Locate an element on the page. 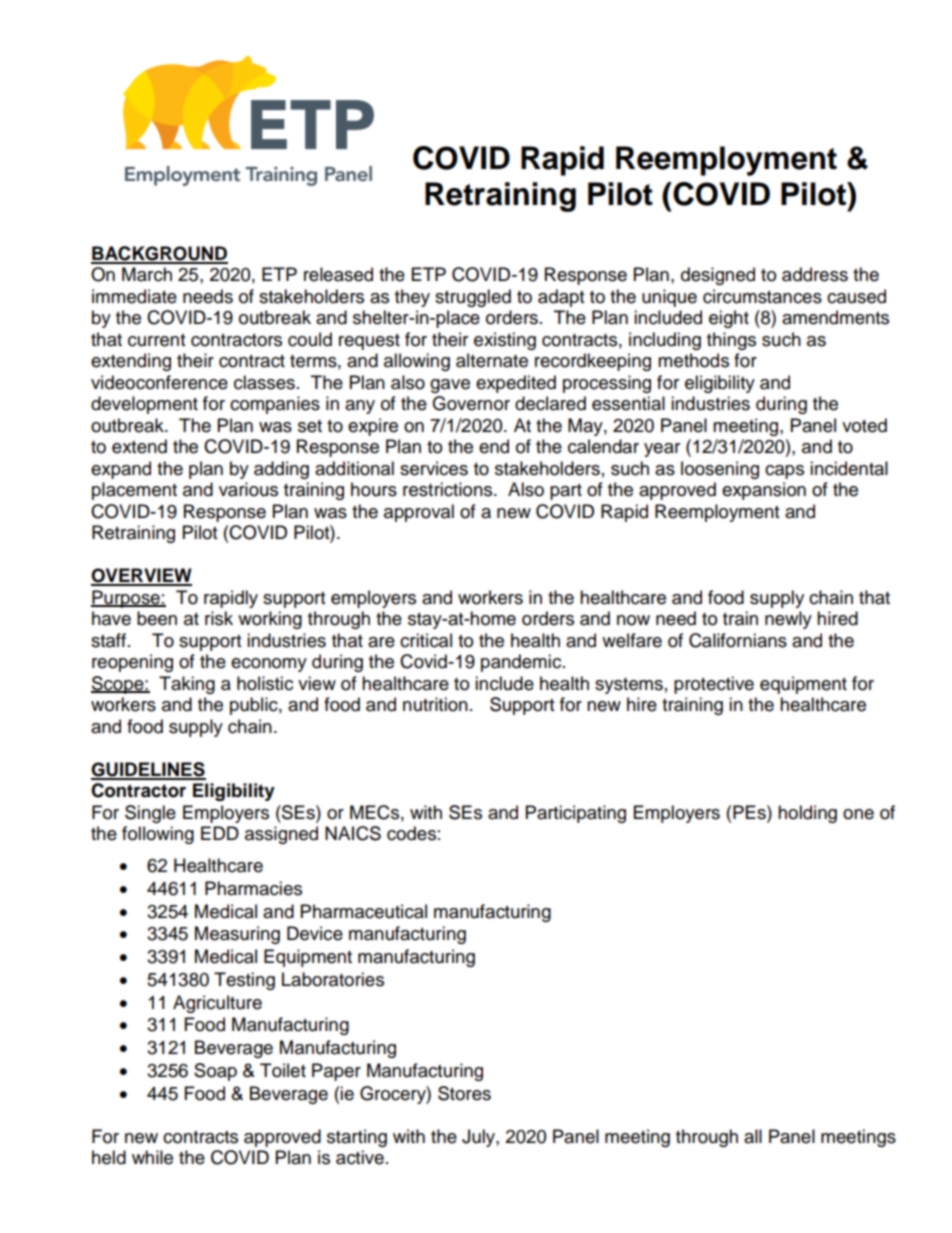 This page has width=952, height=1233. struggled is located at coordinates (473, 298).
